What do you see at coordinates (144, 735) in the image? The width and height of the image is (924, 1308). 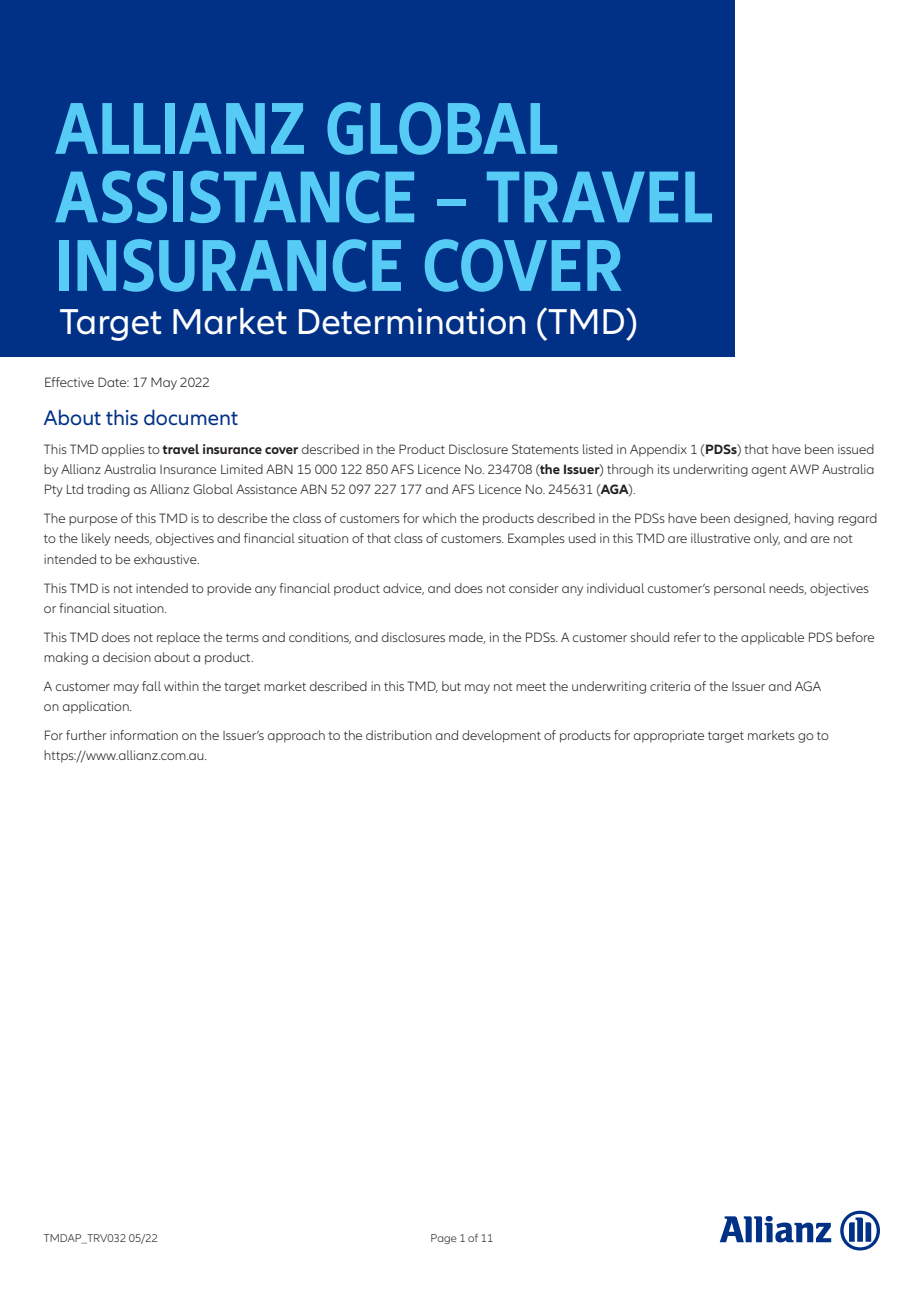 I see `information` at bounding box center [144, 735].
